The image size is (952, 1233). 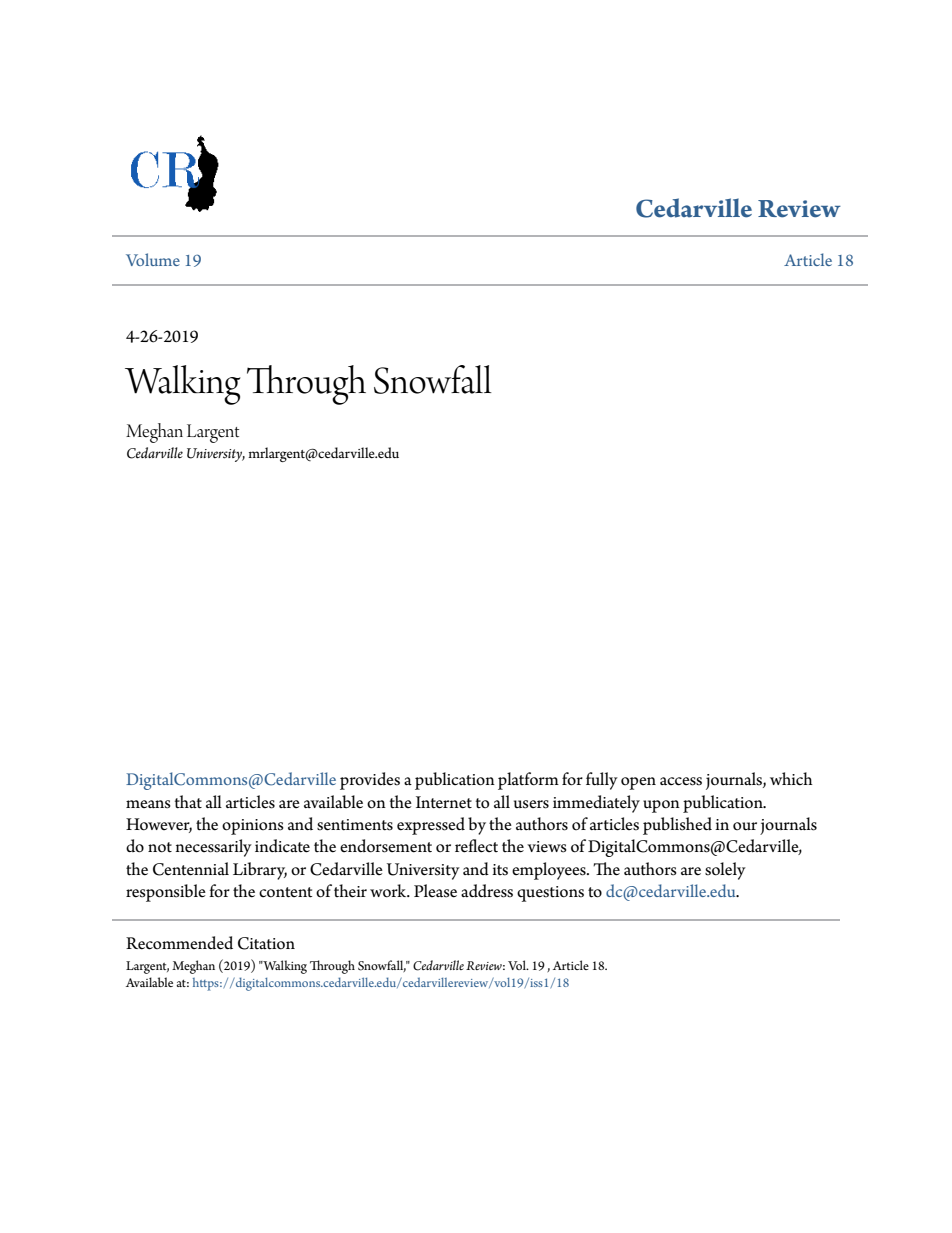 What do you see at coordinates (725, 871) in the page?
I see `solely` at bounding box center [725, 871].
